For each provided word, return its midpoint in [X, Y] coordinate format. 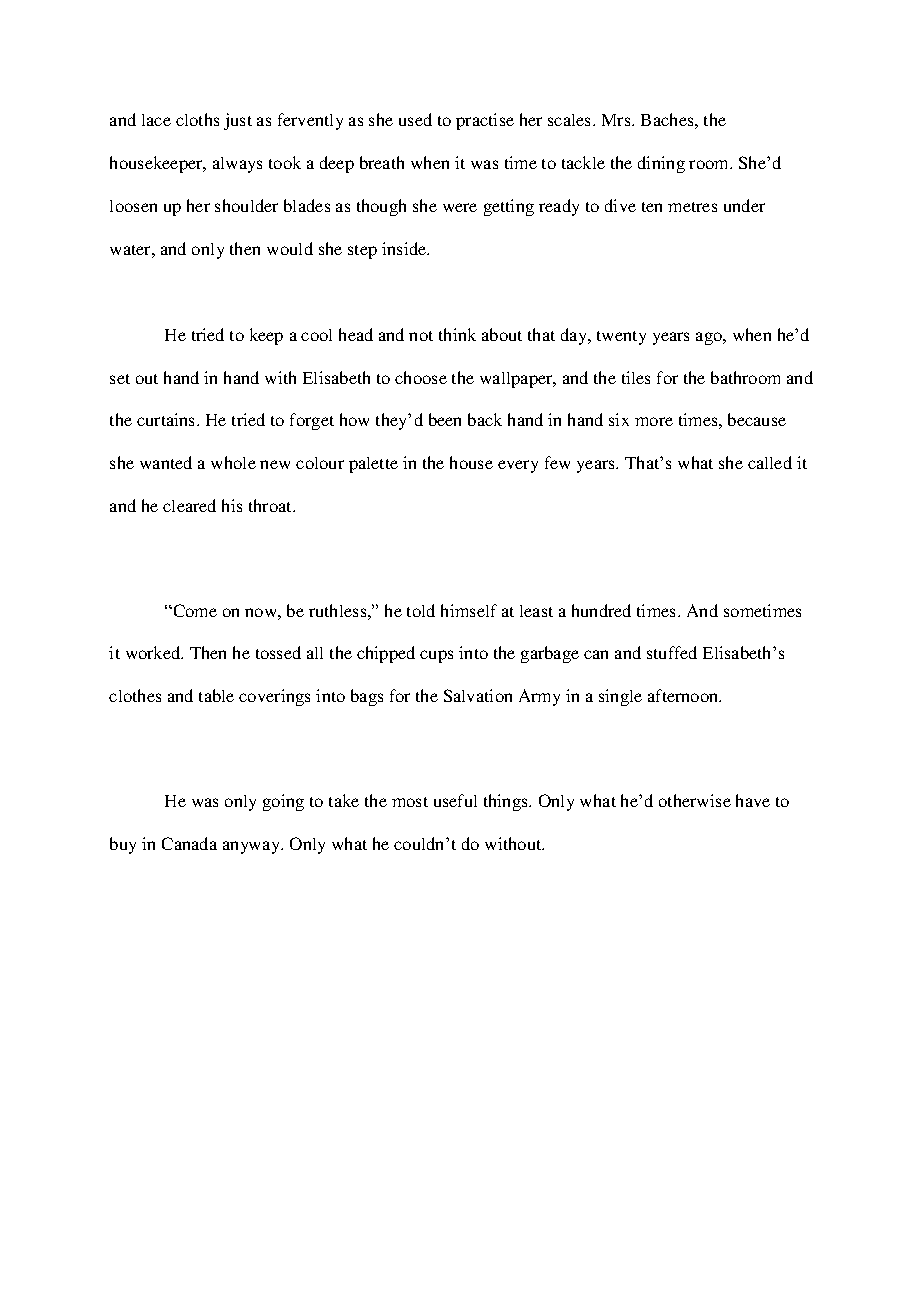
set [120, 379]
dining [661, 164]
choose [421, 377]
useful [455, 800]
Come [194, 610]
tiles [636, 377]
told [421, 610]
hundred [601, 610]
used [415, 119]
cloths [197, 119]
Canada [189, 843]
